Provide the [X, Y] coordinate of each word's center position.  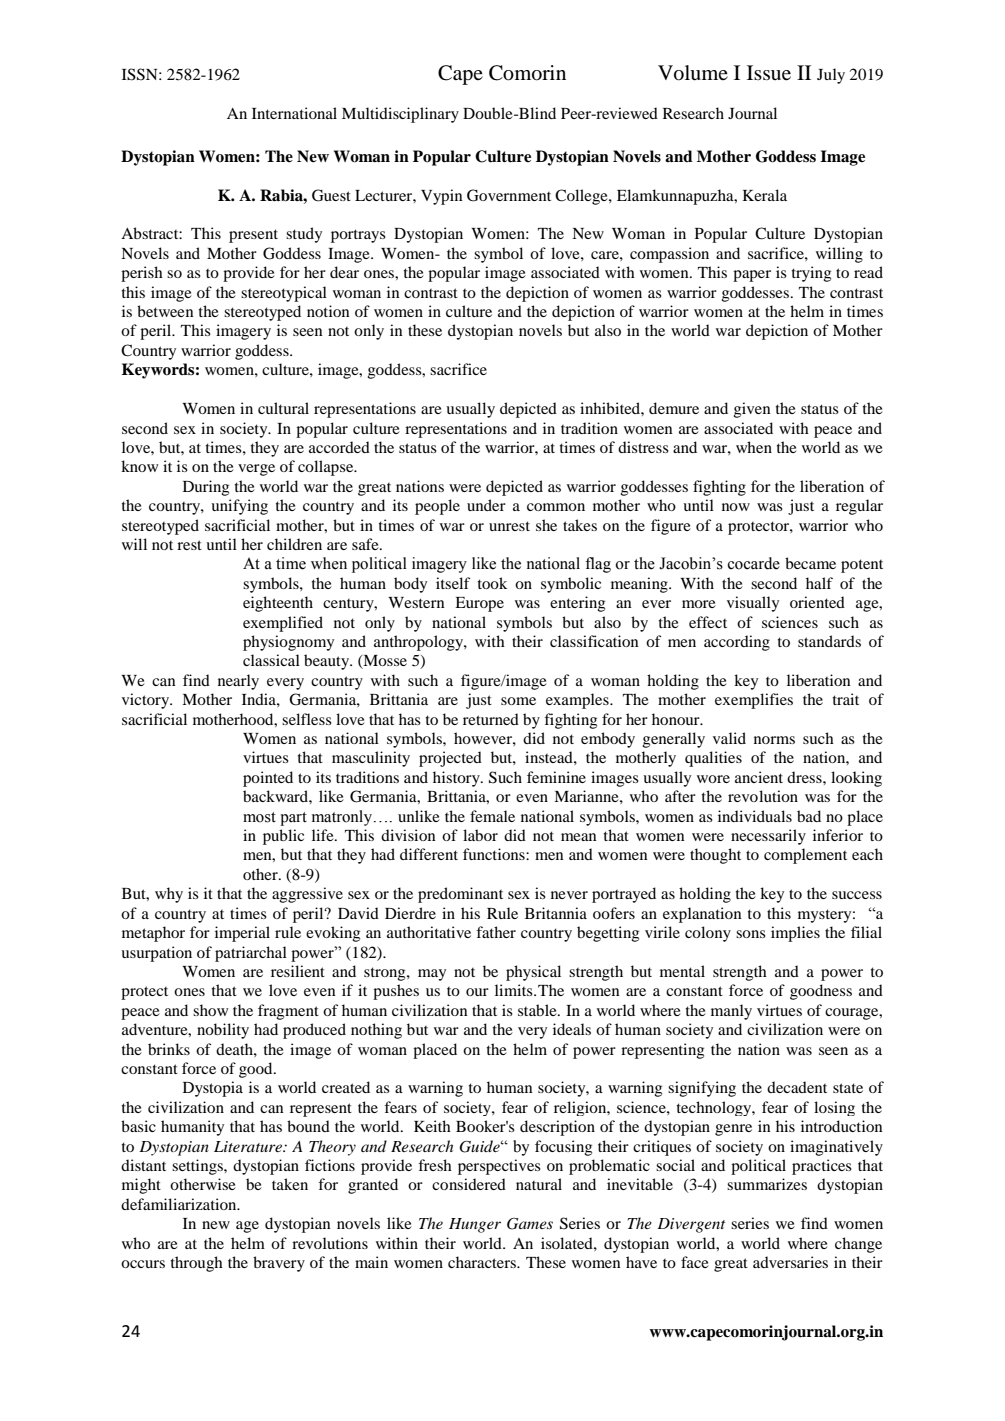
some [518, 701]
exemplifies [754, 701]
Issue [769, 73]
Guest [331, 195]
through [197, 1264]
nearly [238, 682]
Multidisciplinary [400, 115]
